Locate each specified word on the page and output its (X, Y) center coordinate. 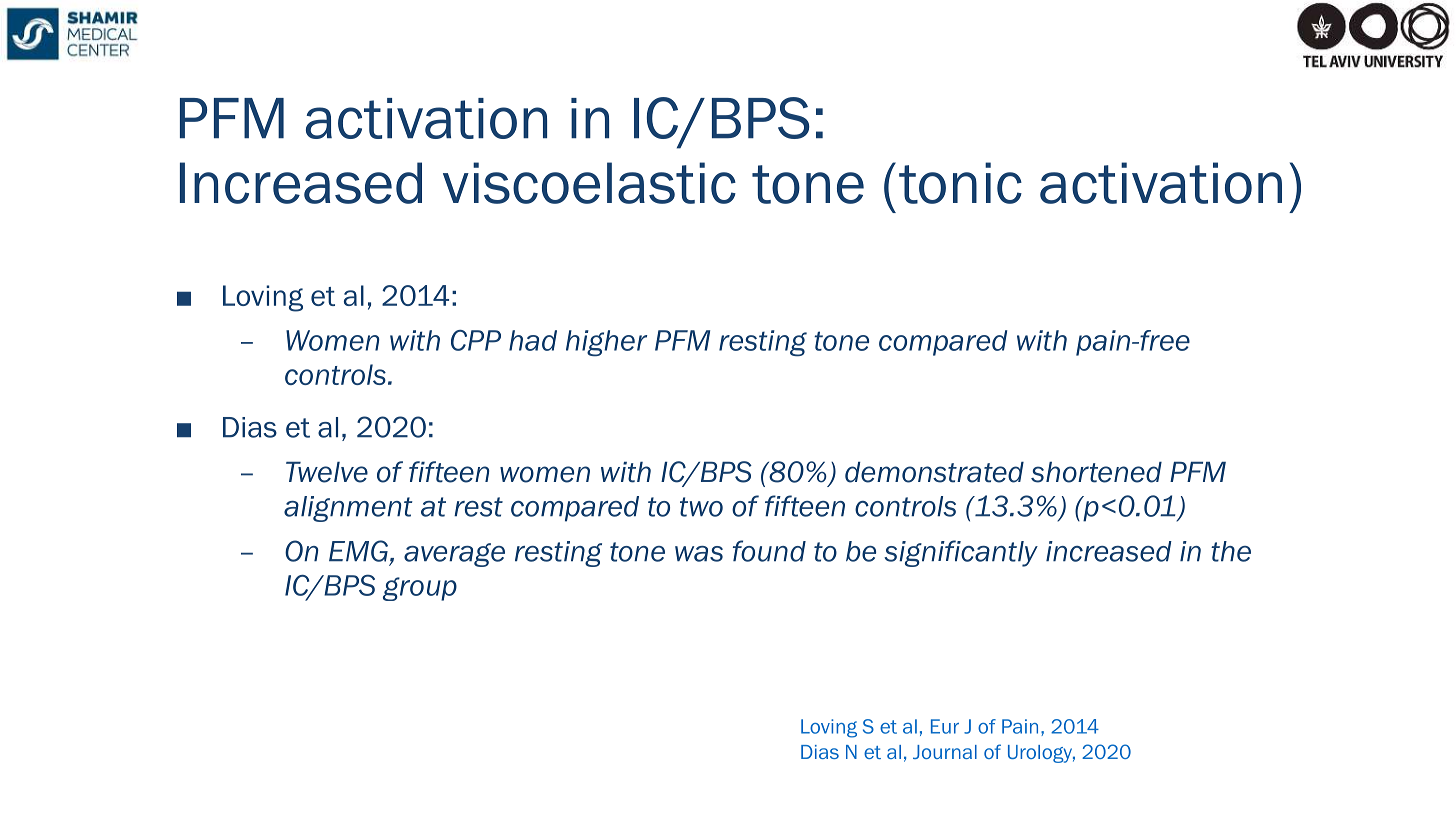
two (701, 507)
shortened (1096, 472)
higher (606, 343)
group (420, 589)
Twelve (327, 472)
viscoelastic (589, 183)
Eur (945, 726)
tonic (960, 183)
